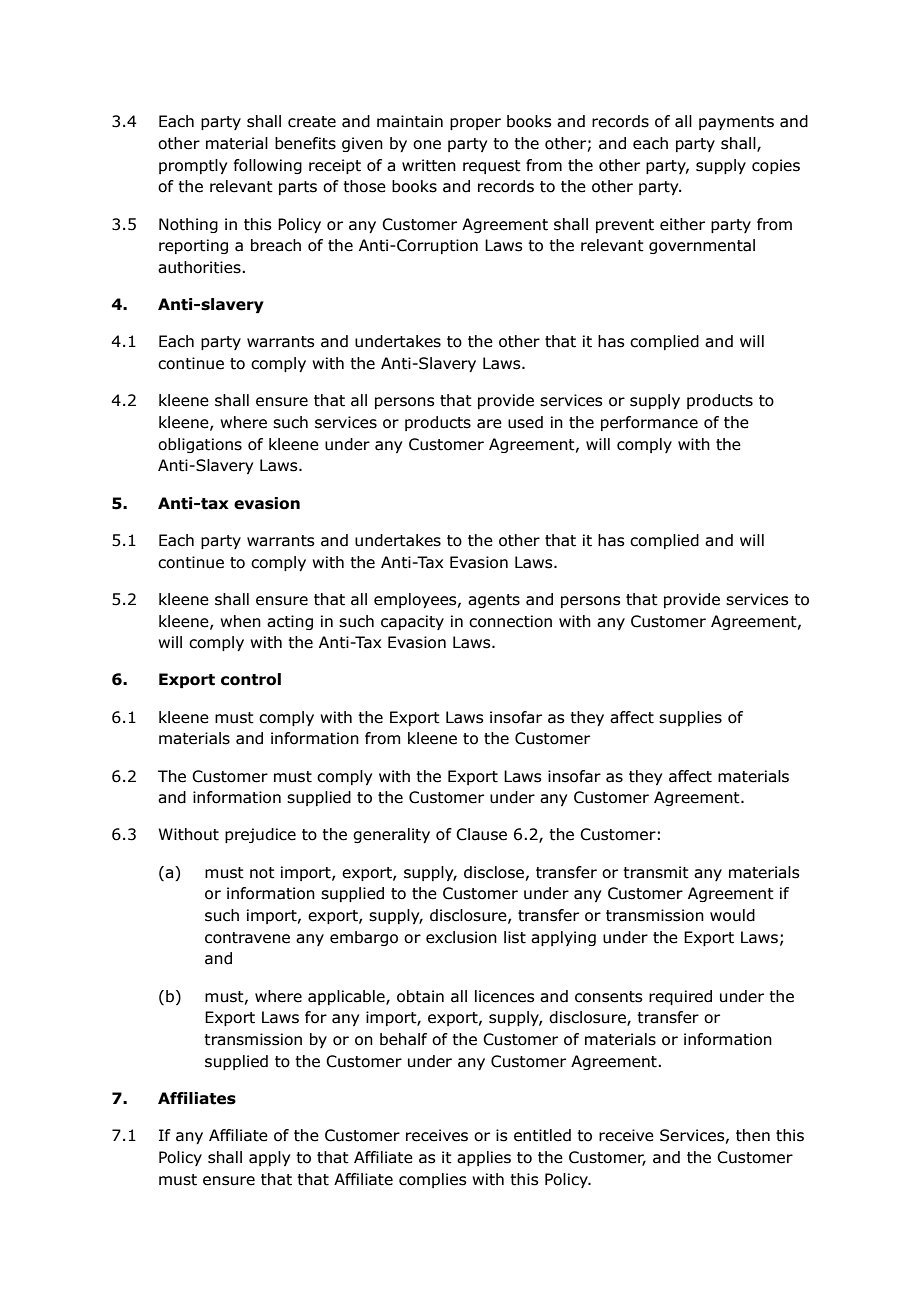  Describe the element at coordinates (736, 123) in the page. I see `payments` at that location.
